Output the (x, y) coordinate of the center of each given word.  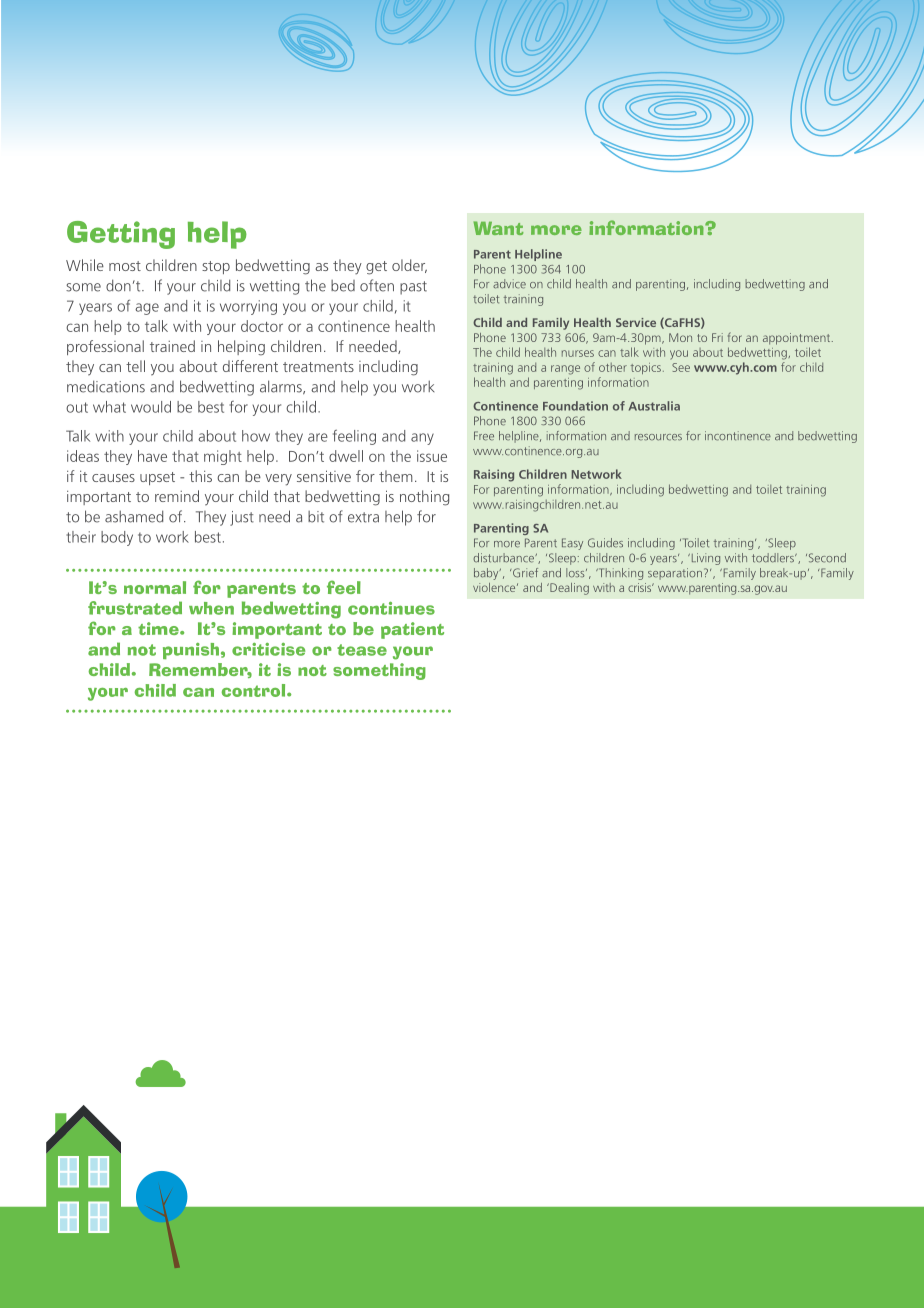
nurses (578, 353)
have (152, 456)
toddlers (774, 558)
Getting (121, 235)
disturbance (504, 558)
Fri (717, 337)
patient (412, 630)
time (159, 628)
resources (658, 437)
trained (172, 346)
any (422, 439)
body (117, 538)
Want (498, 228)
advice (509, 284)
